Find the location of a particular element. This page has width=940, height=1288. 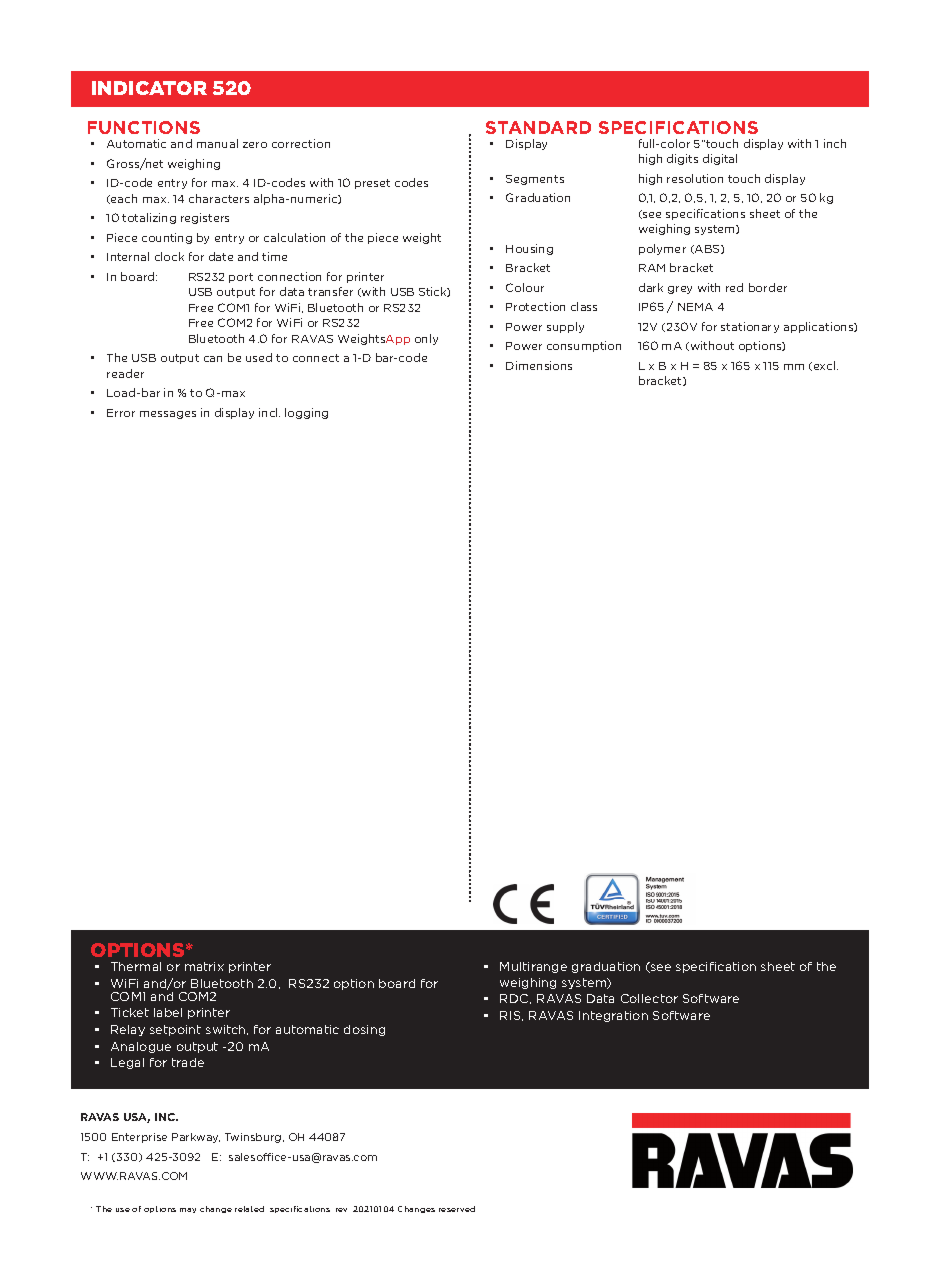

messages is located at coordinates (168, 415).
